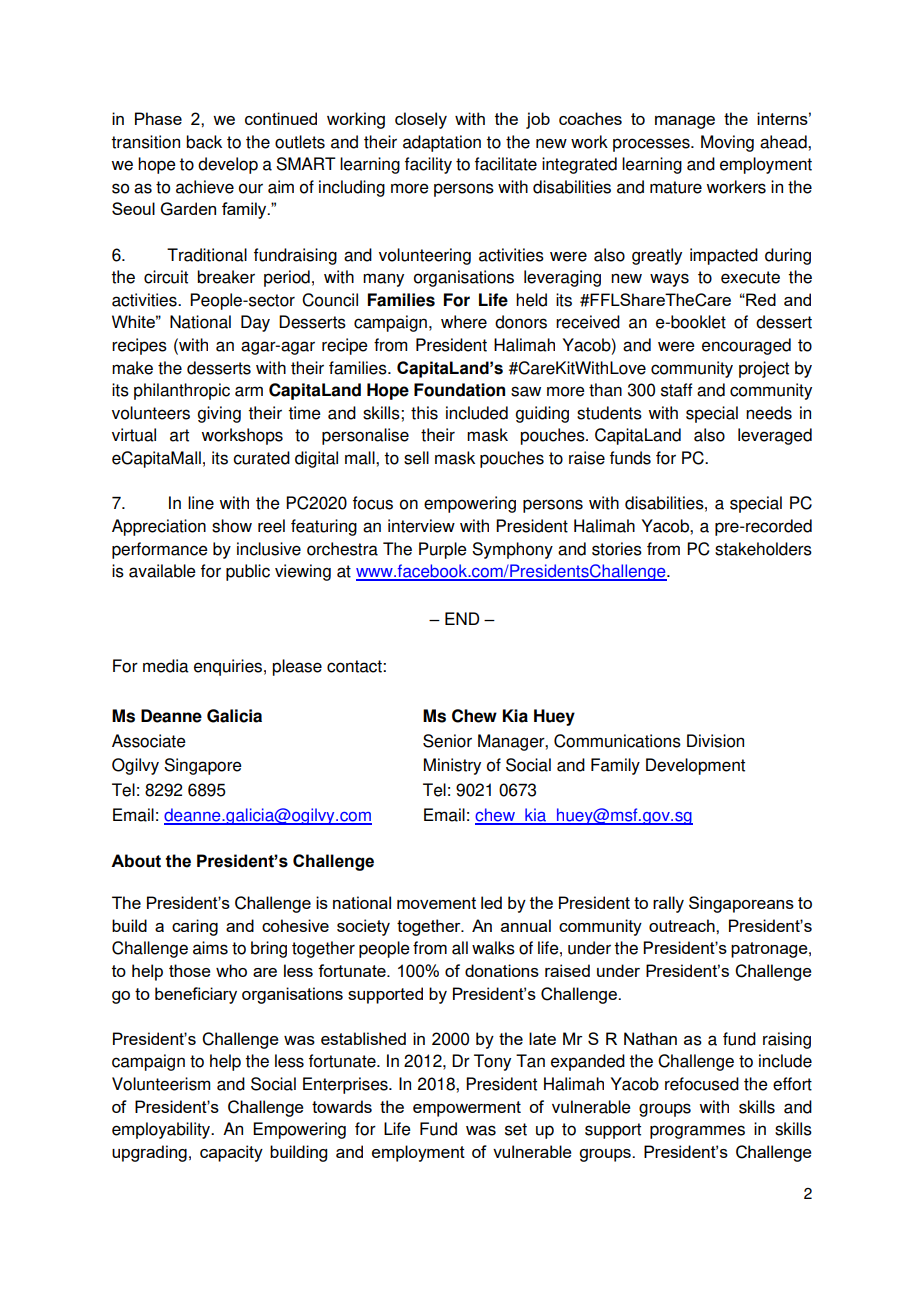 This page has width=924, height=1308. What do you see at coordinates (697, 1132) in the page?
I see `programmes` at bounding box center [697, 1132].
